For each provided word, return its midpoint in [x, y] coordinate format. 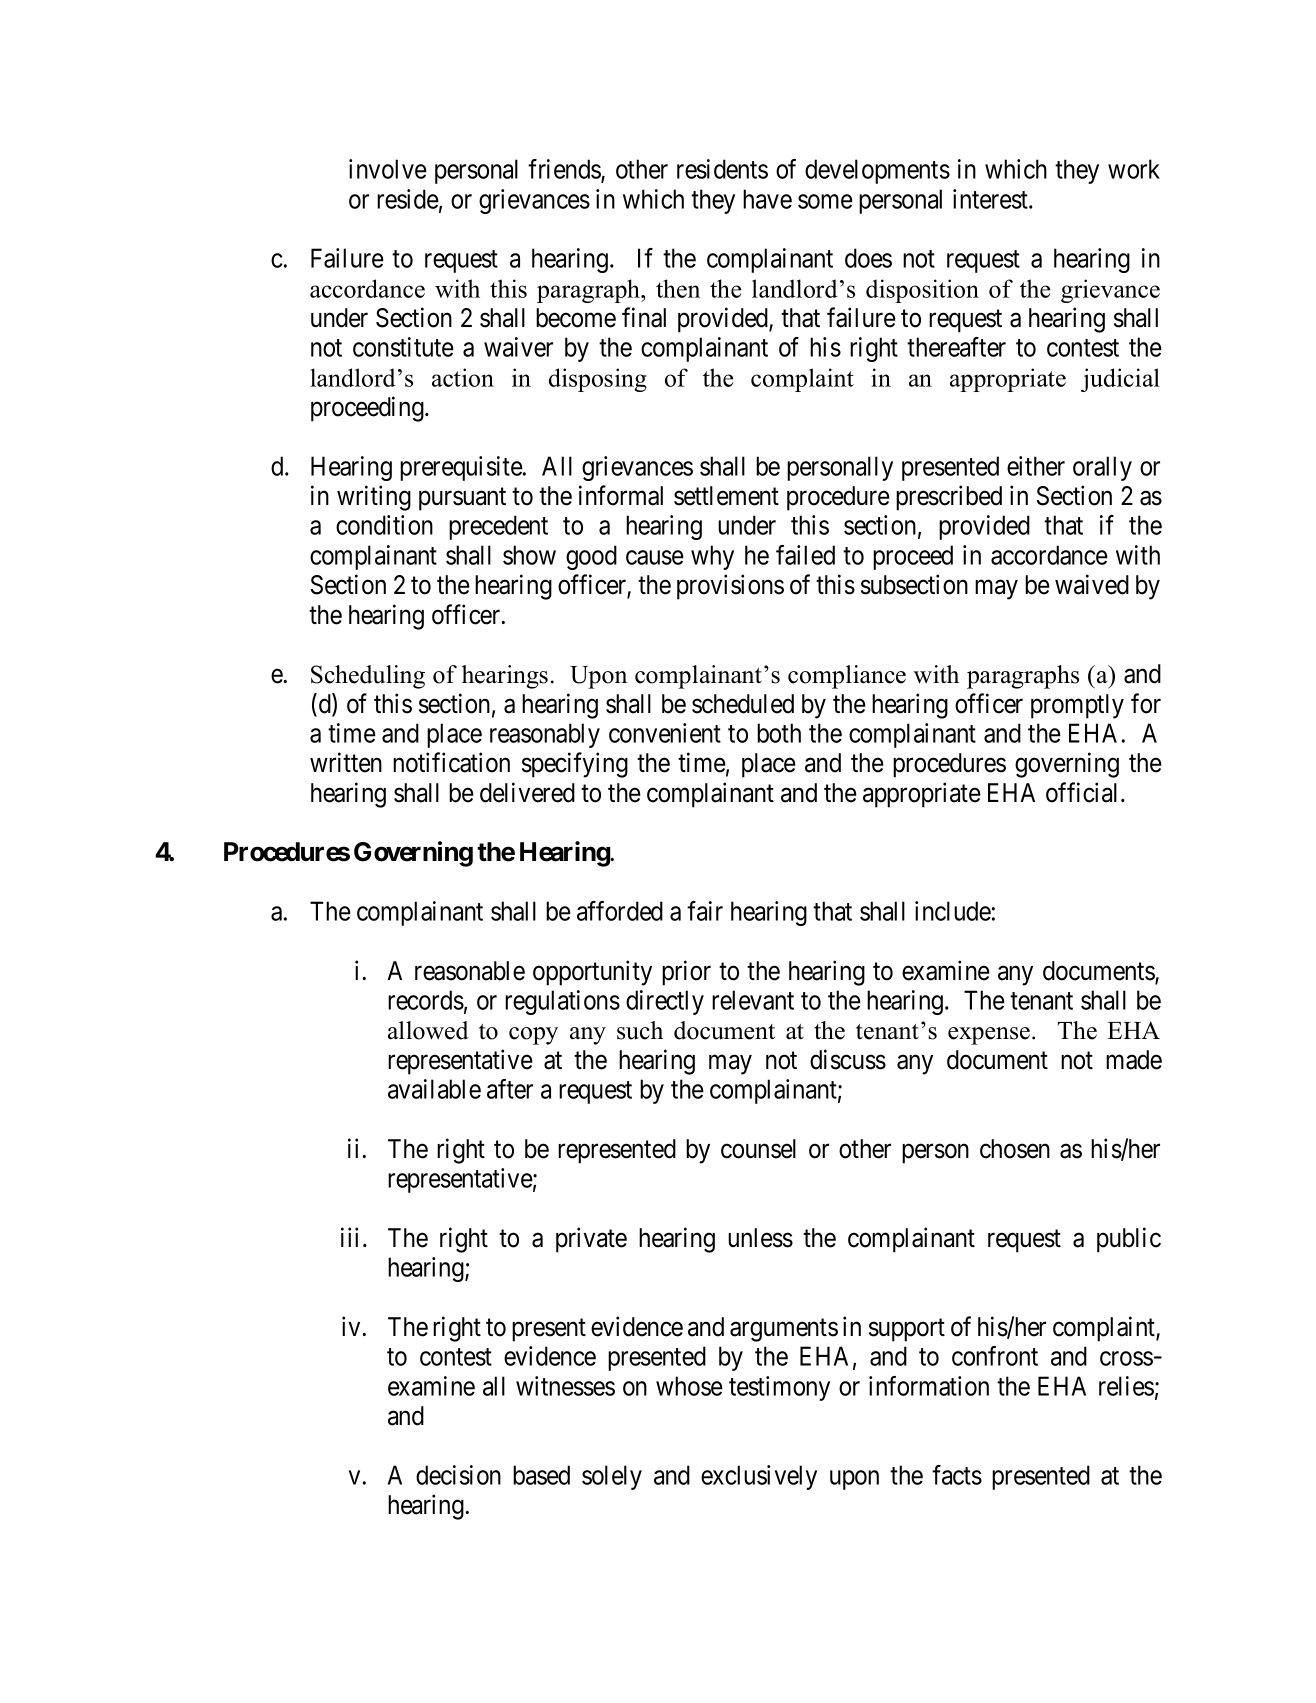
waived [1092, 584]
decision [458, 1475]
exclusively [759, 1477]
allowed [428, 1030]
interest [991, 199]
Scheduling [368, 677]
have [767, 199]
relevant [753, 1000]
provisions [730, 587]
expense [989, 1036]
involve [388, 169]
